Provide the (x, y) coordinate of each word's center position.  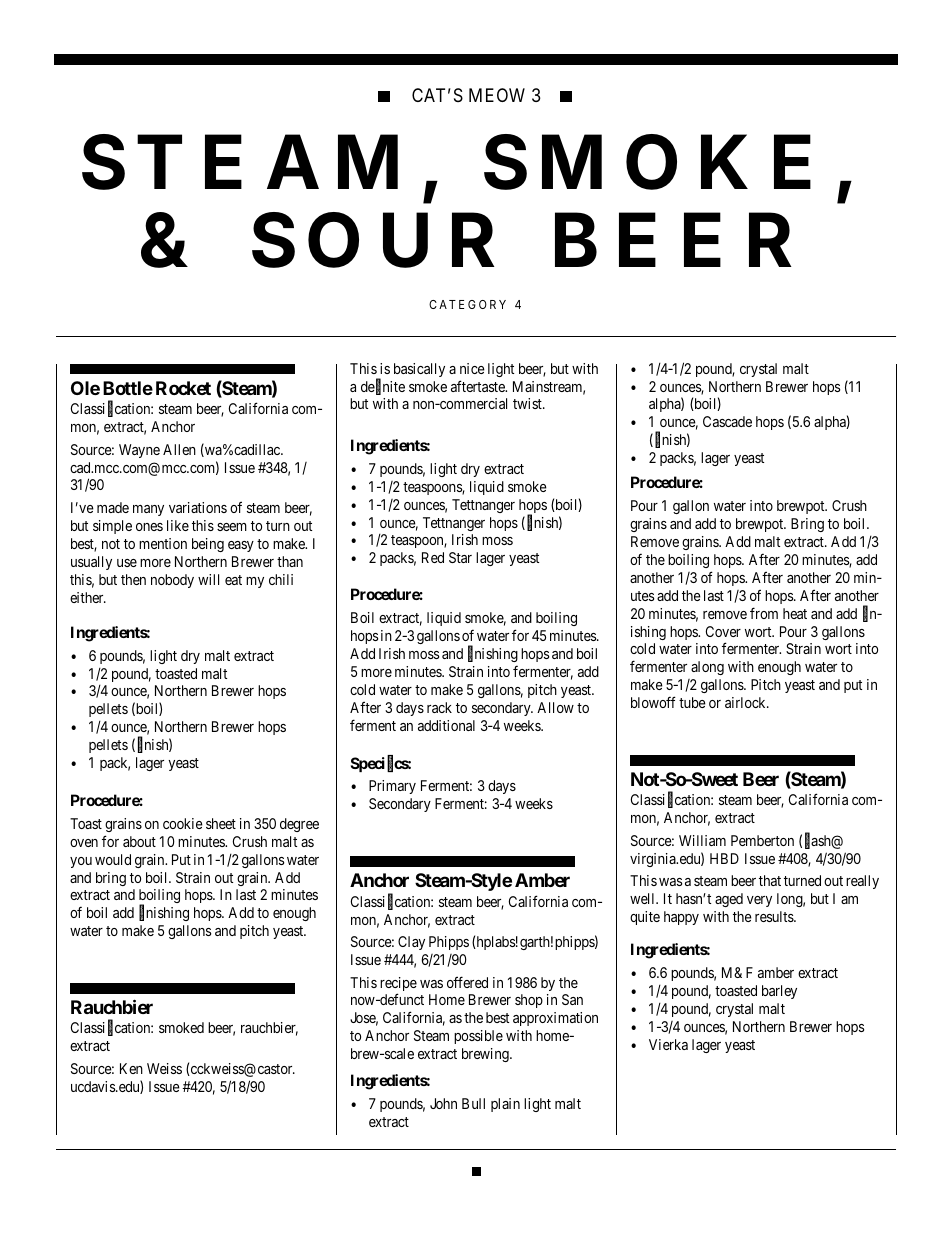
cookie (183, 823)
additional (446, 725)
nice (472, 368)
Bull (473, 1103)
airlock (746, 702)
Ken (131, 1068)
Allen (179, 449)
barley (779, 992)
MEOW (497, 95)
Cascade (727, 421)
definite (383, 387)
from (764, 613)
